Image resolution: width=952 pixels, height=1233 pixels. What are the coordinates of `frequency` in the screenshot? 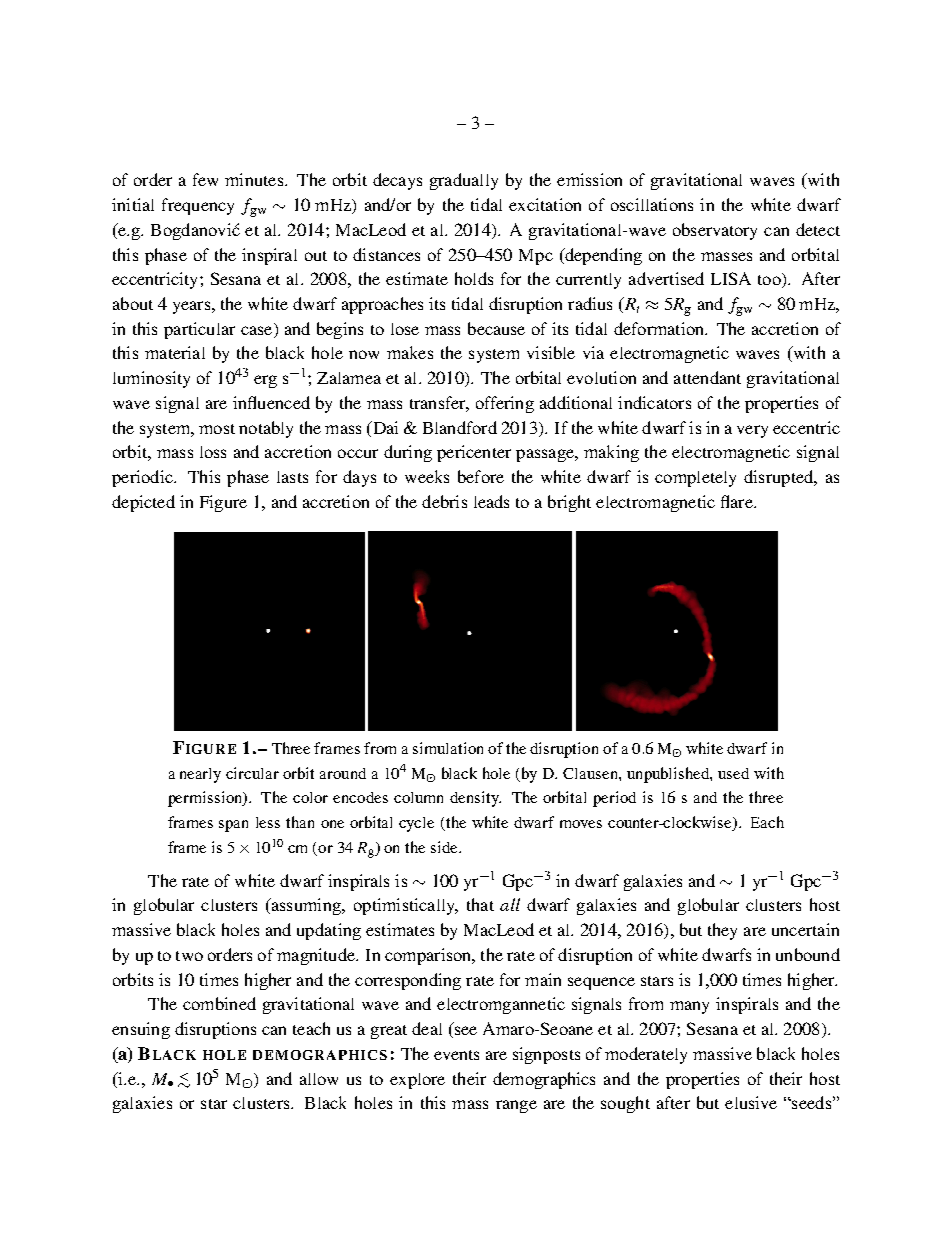 It's located at (198, 206).
